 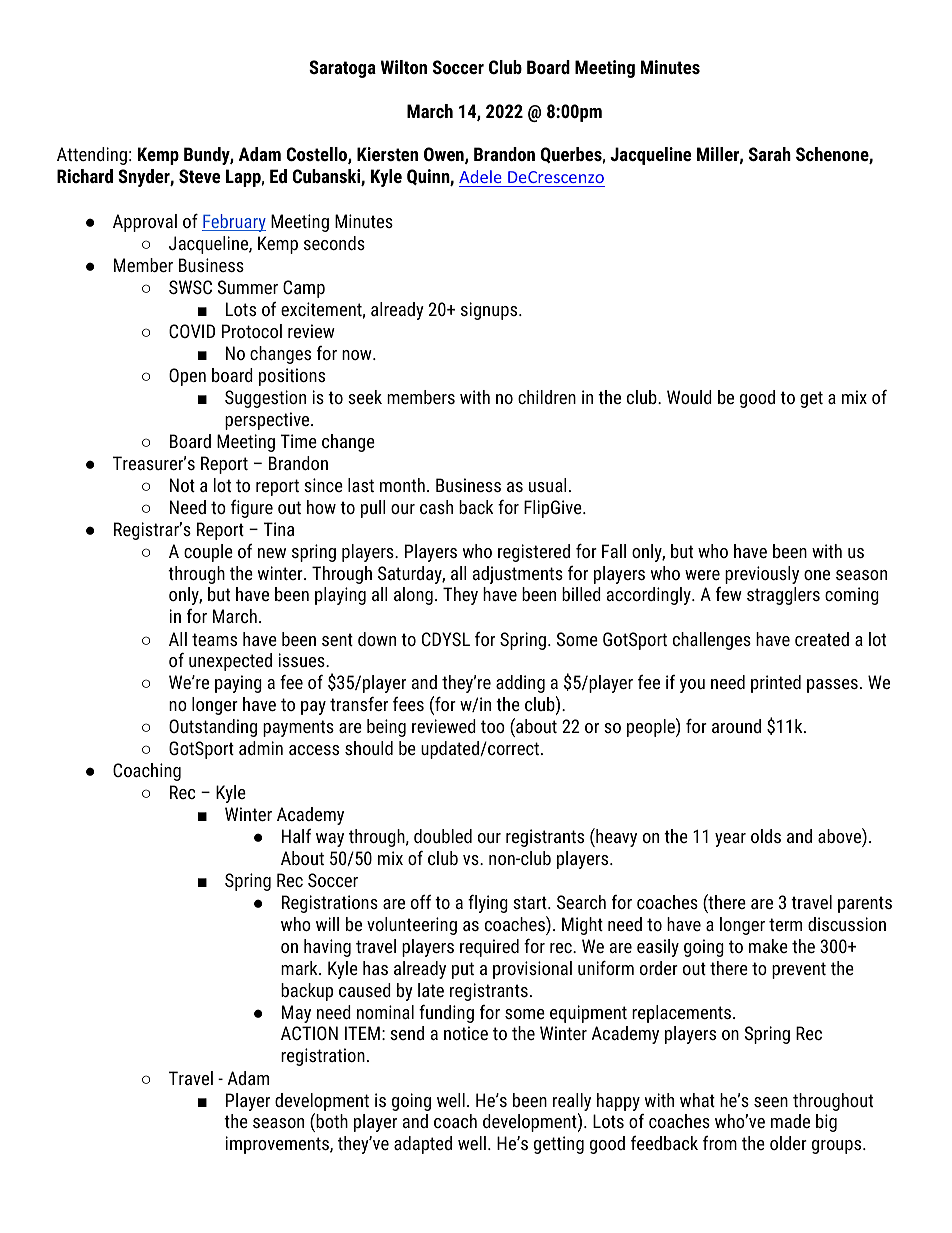 What do you see at coordinates (309, 1033) in the page?
I see `ACTION` at bounding box center [309, 1033].
